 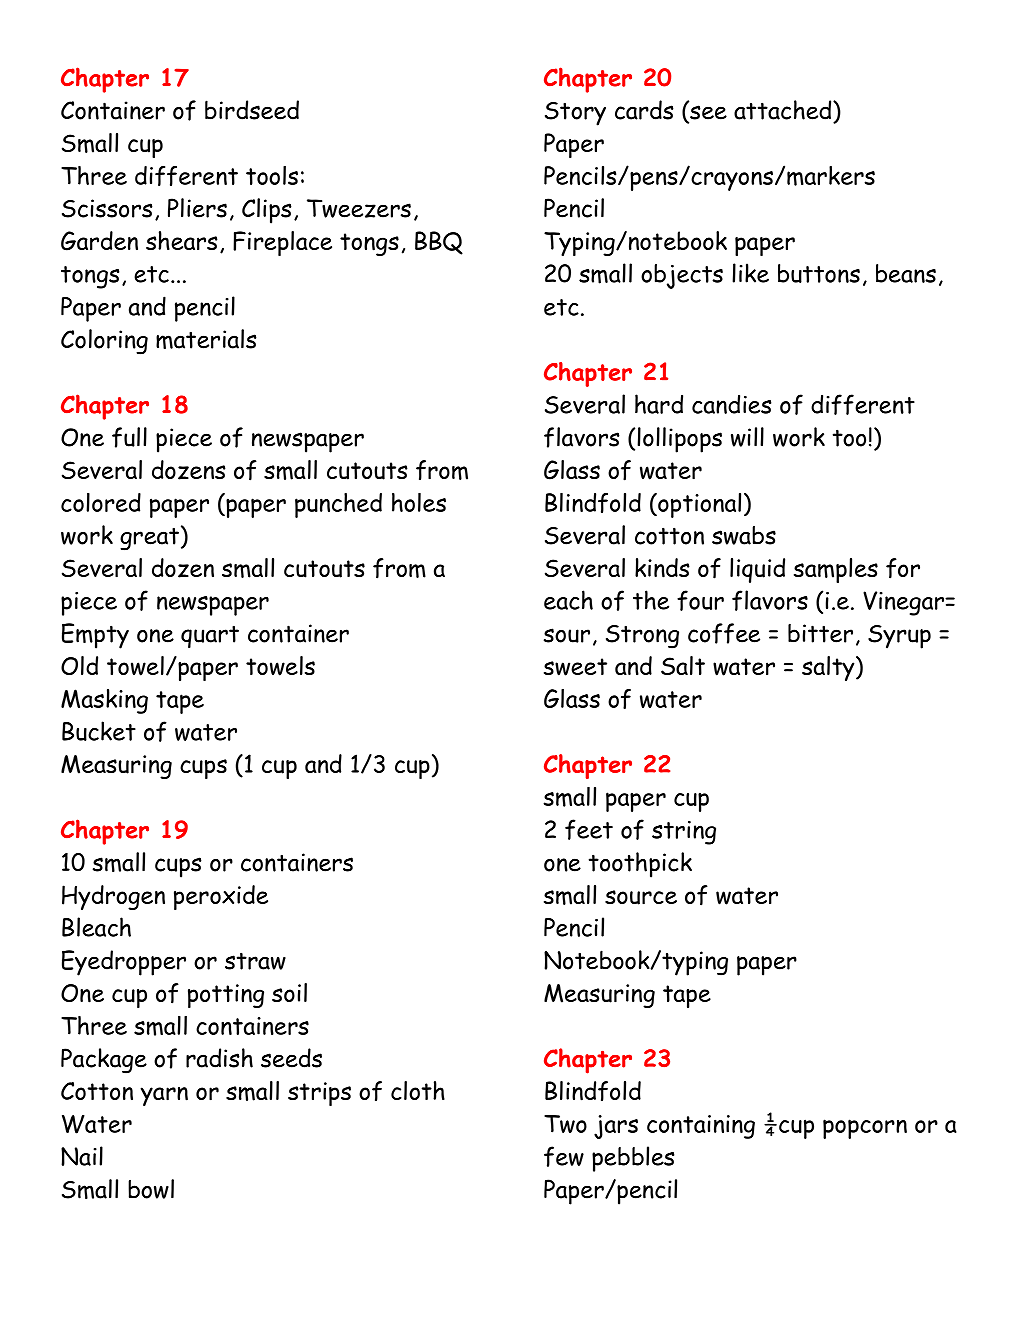 I want to click on feet, so click(x=589, y=829).
